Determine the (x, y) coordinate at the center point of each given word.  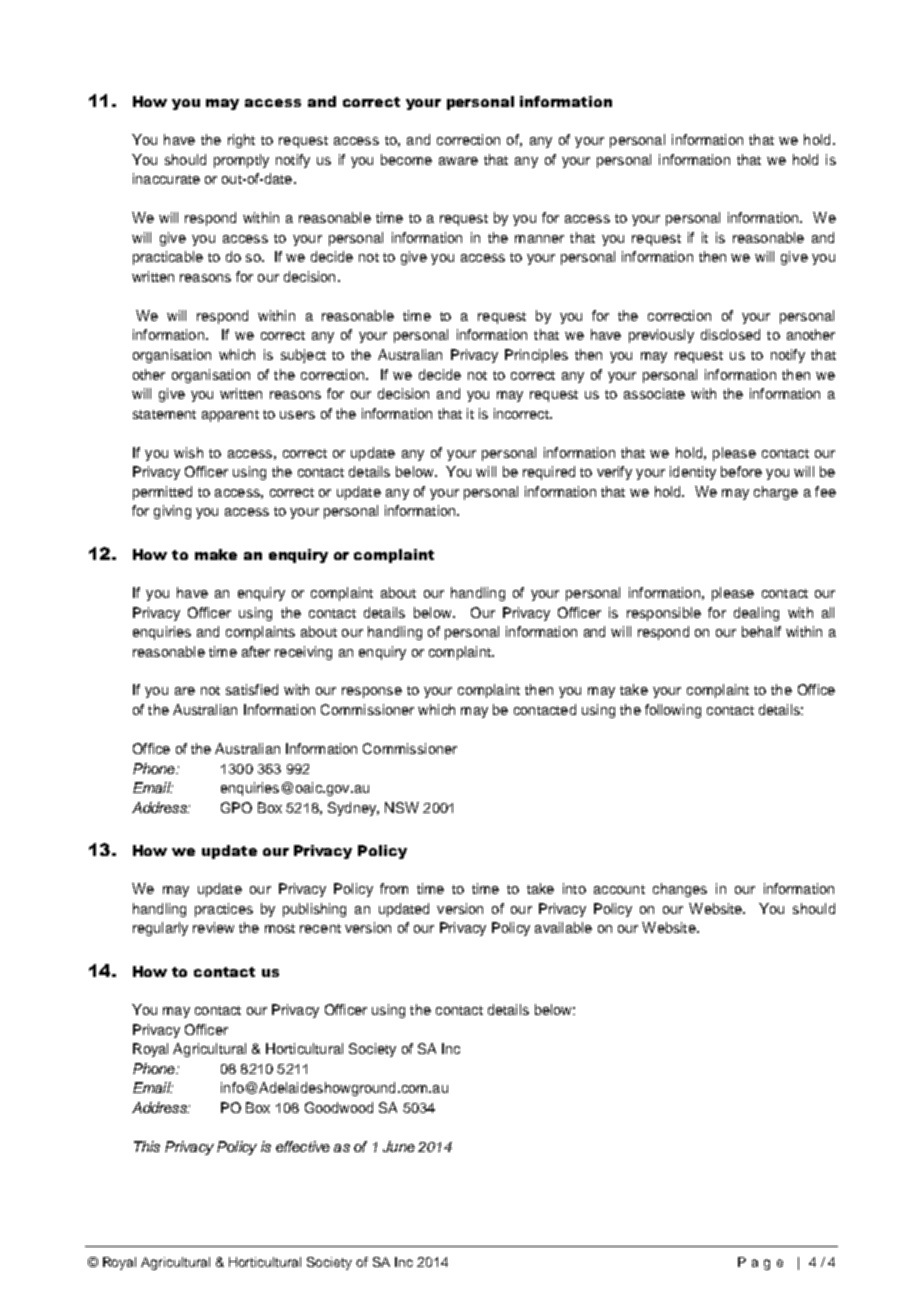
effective (303, 1146)
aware (458, 161)
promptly (241, 161)
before (741, 471)
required (549, 473)
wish (188, 452)
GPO (236, 807)
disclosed (730, 334)
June (399, 1146)
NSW (402, 807)
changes (680, 890)
